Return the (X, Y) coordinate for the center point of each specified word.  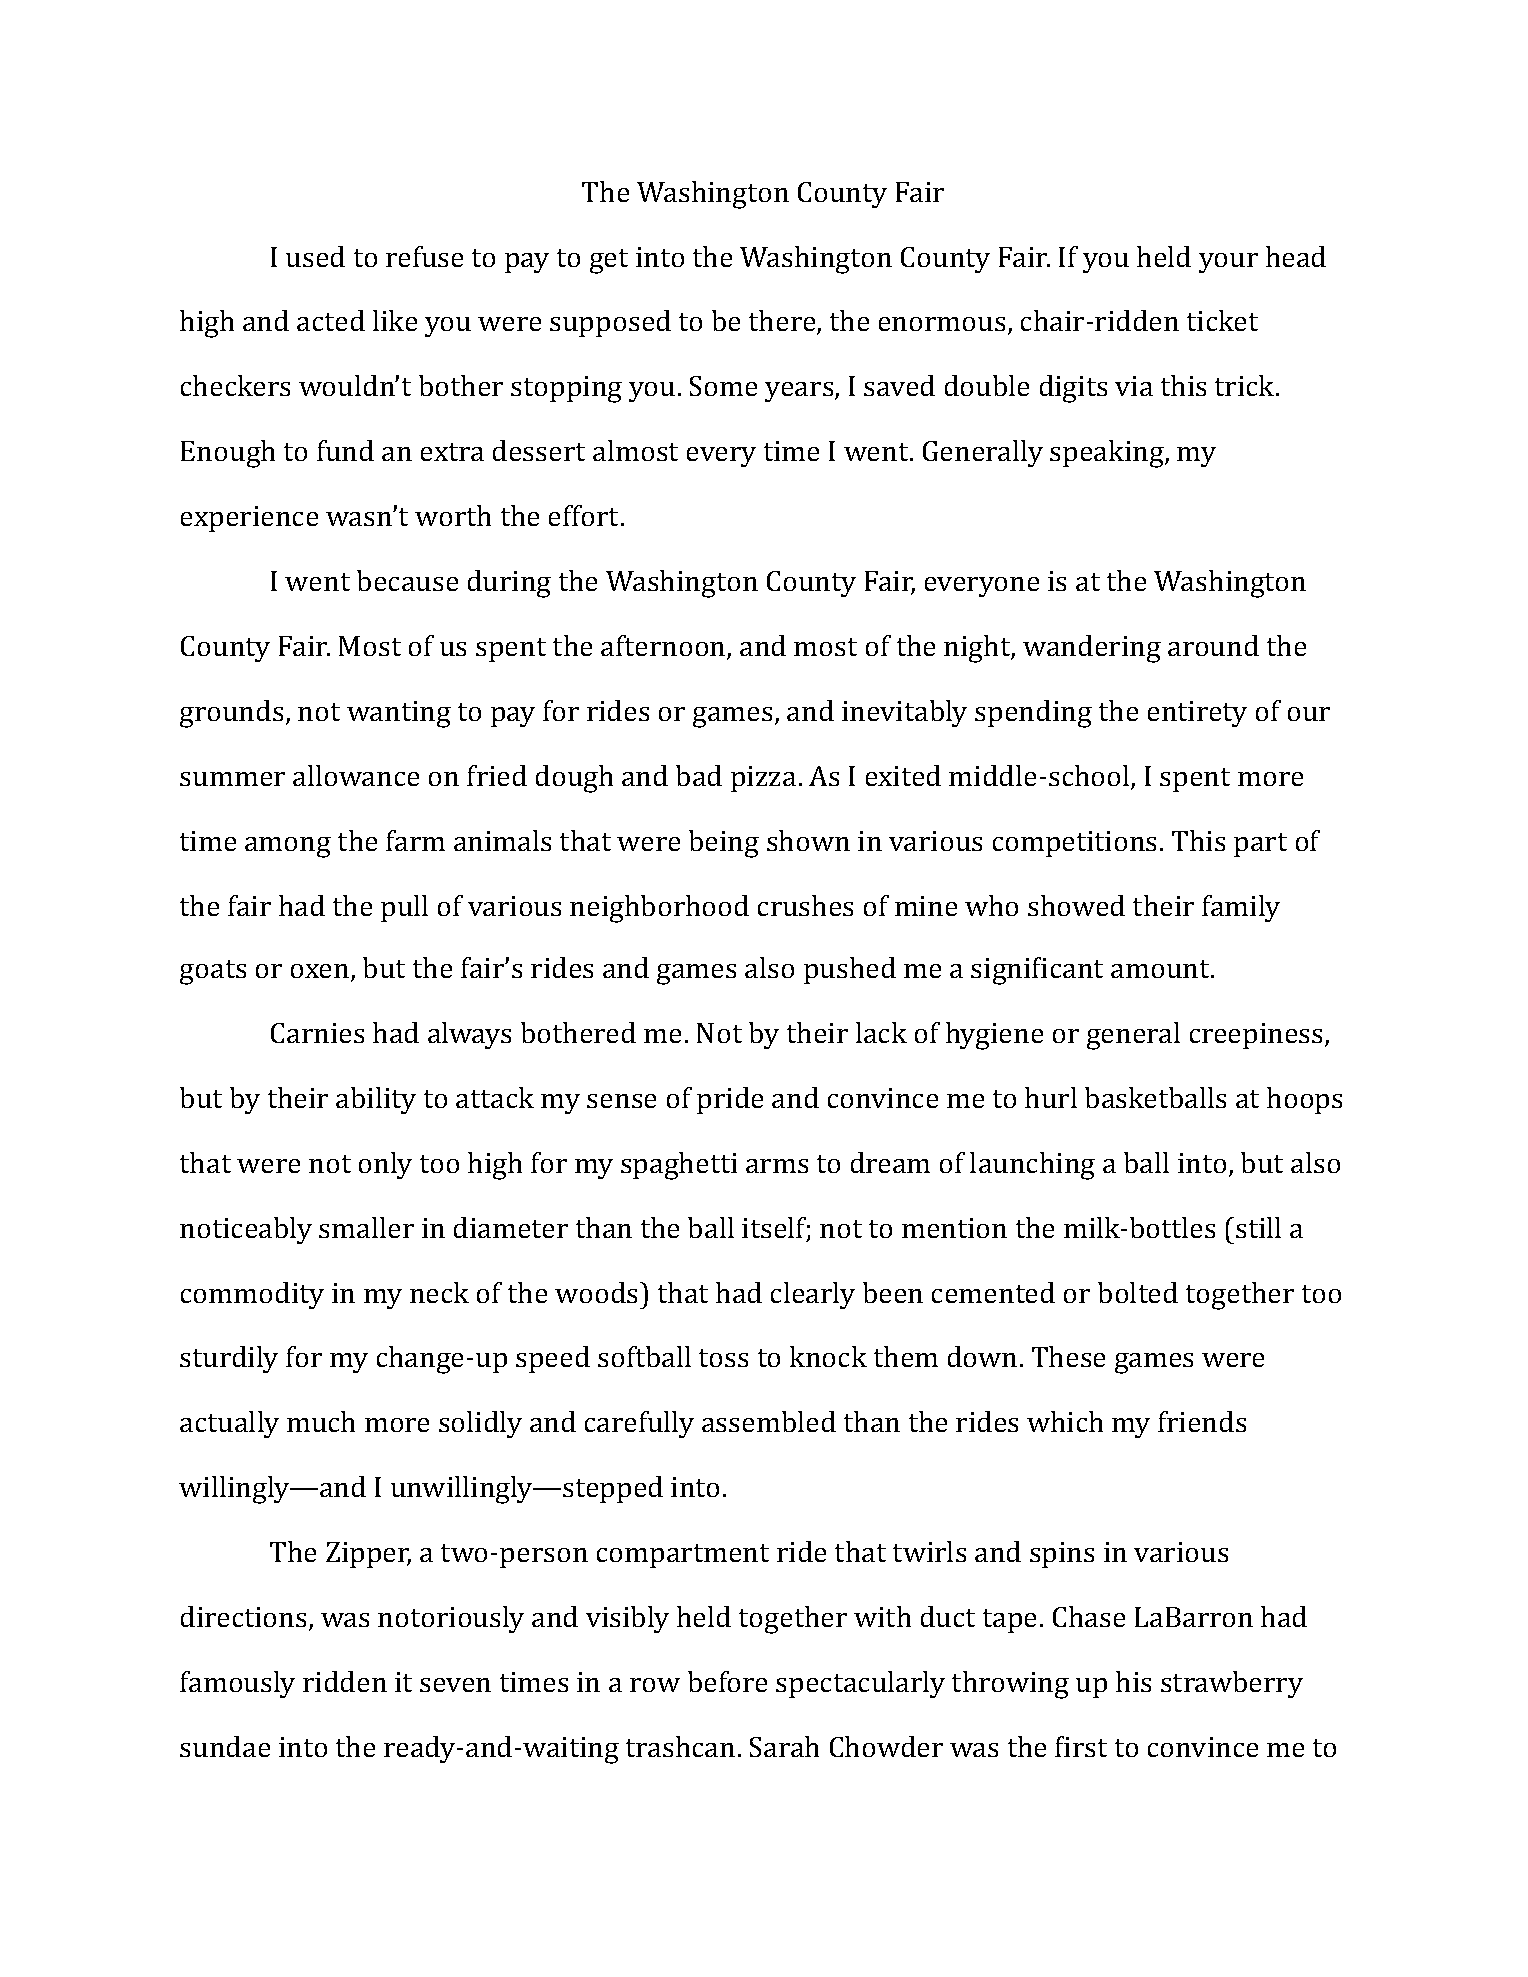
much (321, 1421)
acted (331, 320)
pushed (850, 970)
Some (723, 386)
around (1213, 645)
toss (723, 1358)
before (727, 1681)
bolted (1138, 1292)
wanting (399, 714)
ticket (1222, 320)
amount (1161, 969)
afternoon (664, 647)
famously (237, 1684)
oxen (321, 972)
